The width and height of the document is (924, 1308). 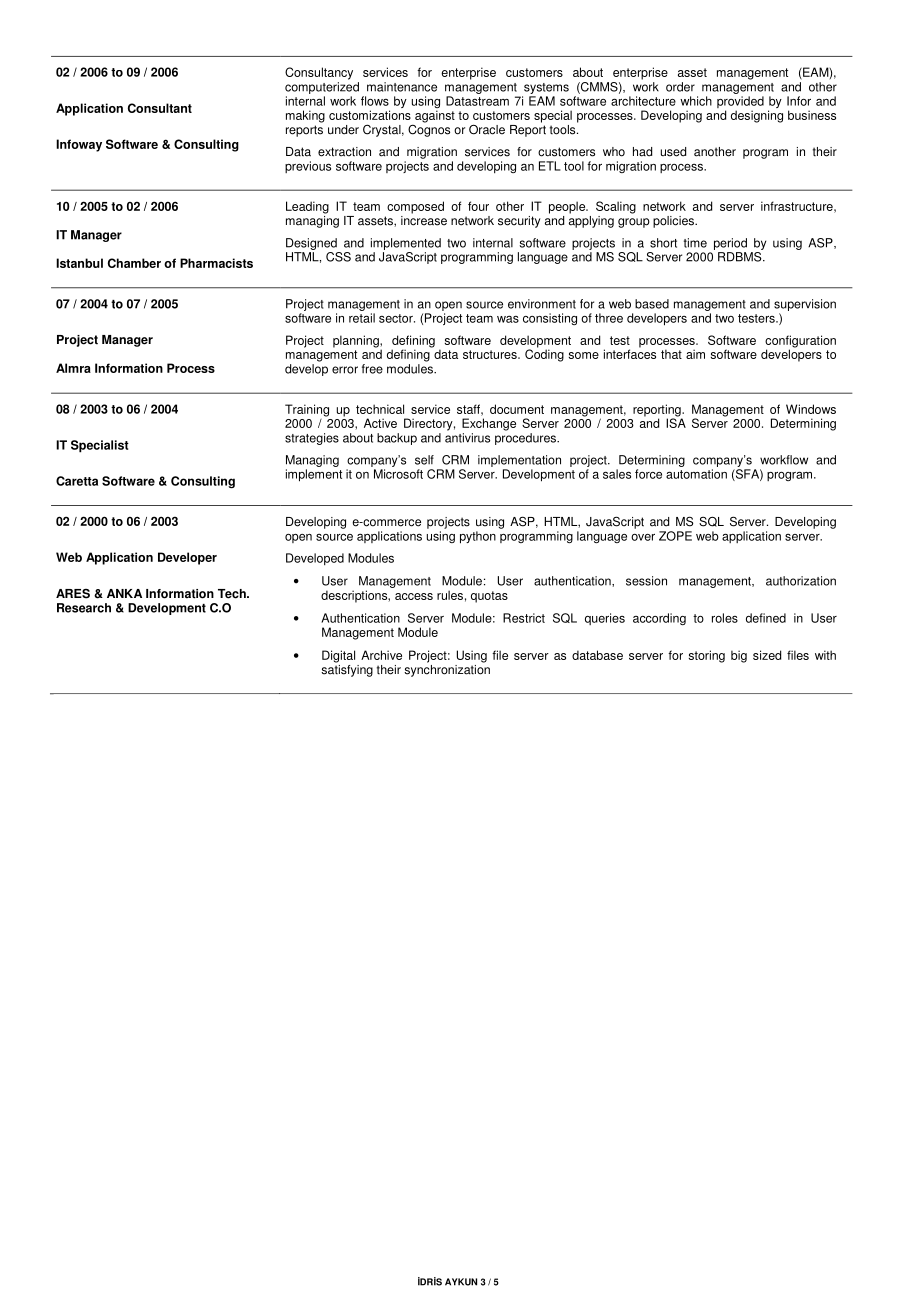 I want to click on Research, so click(x=84, y=608).
